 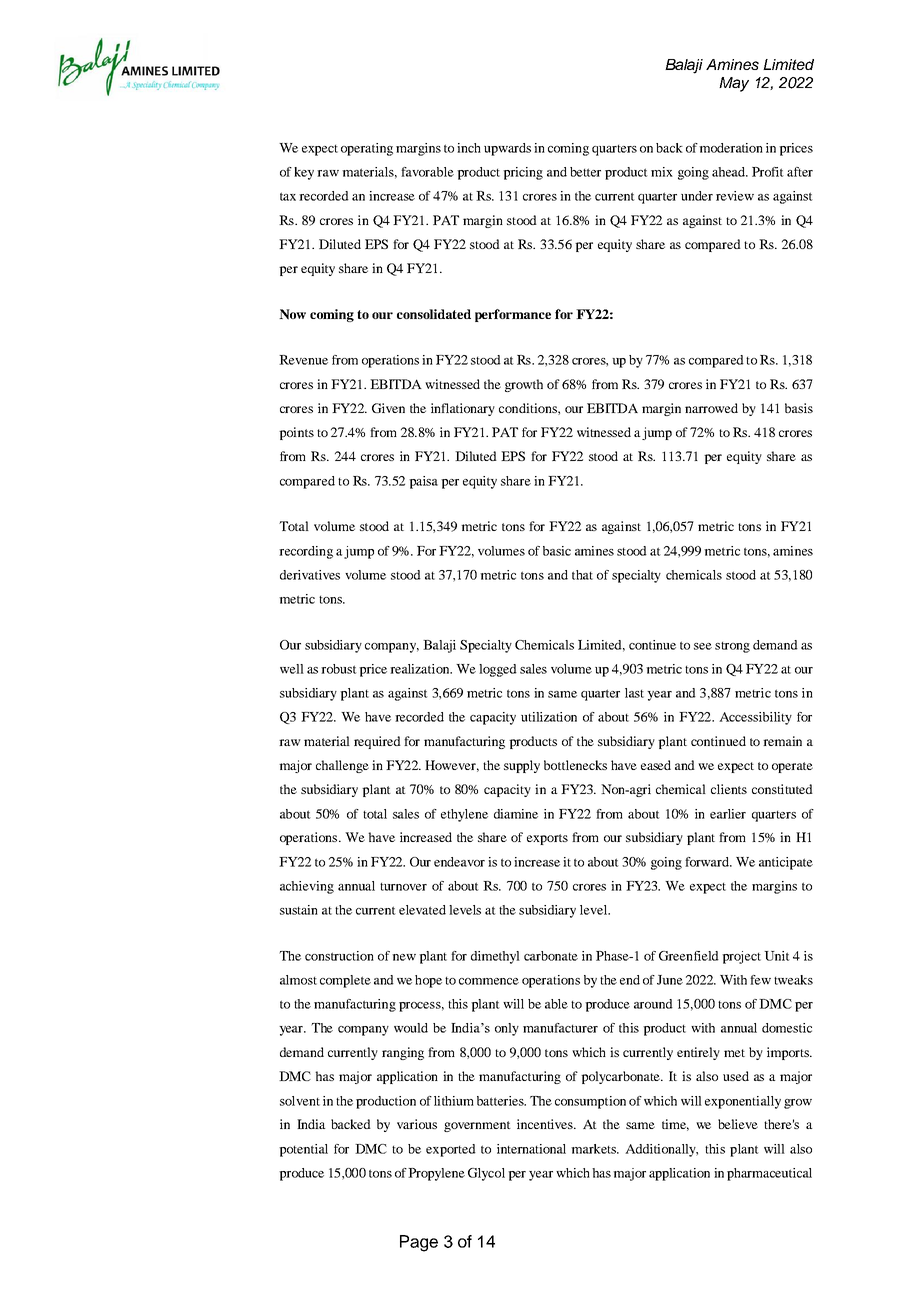 What do you see at coordinates (296, 433) in the screenshot?
I see `points` at bounding box center [296, 433].
